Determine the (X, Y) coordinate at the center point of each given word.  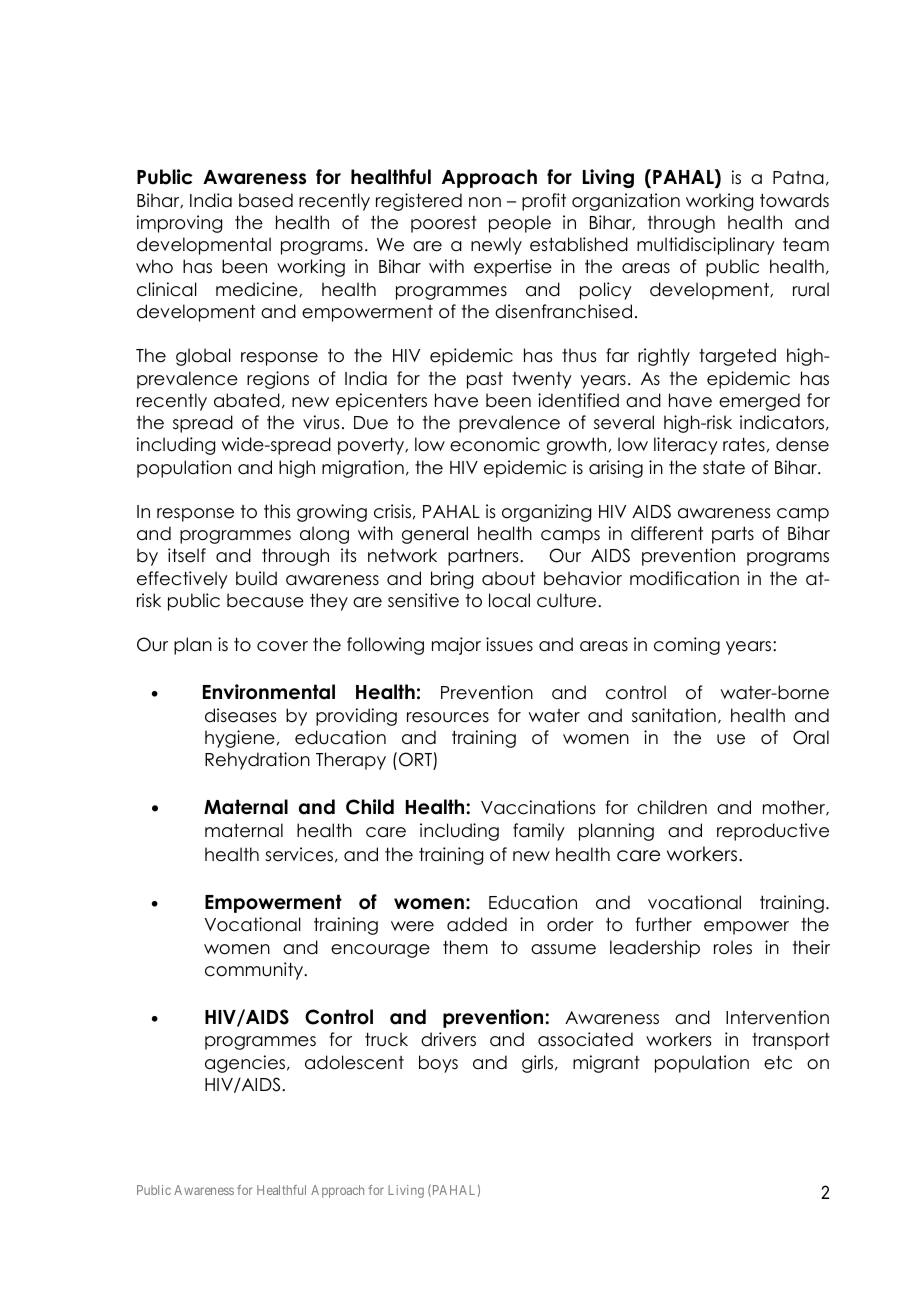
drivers (448, 1039)
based (266, 200)
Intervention (777, 1017)
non (485, 202)
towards (794, 200)
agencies (245, 1064)
